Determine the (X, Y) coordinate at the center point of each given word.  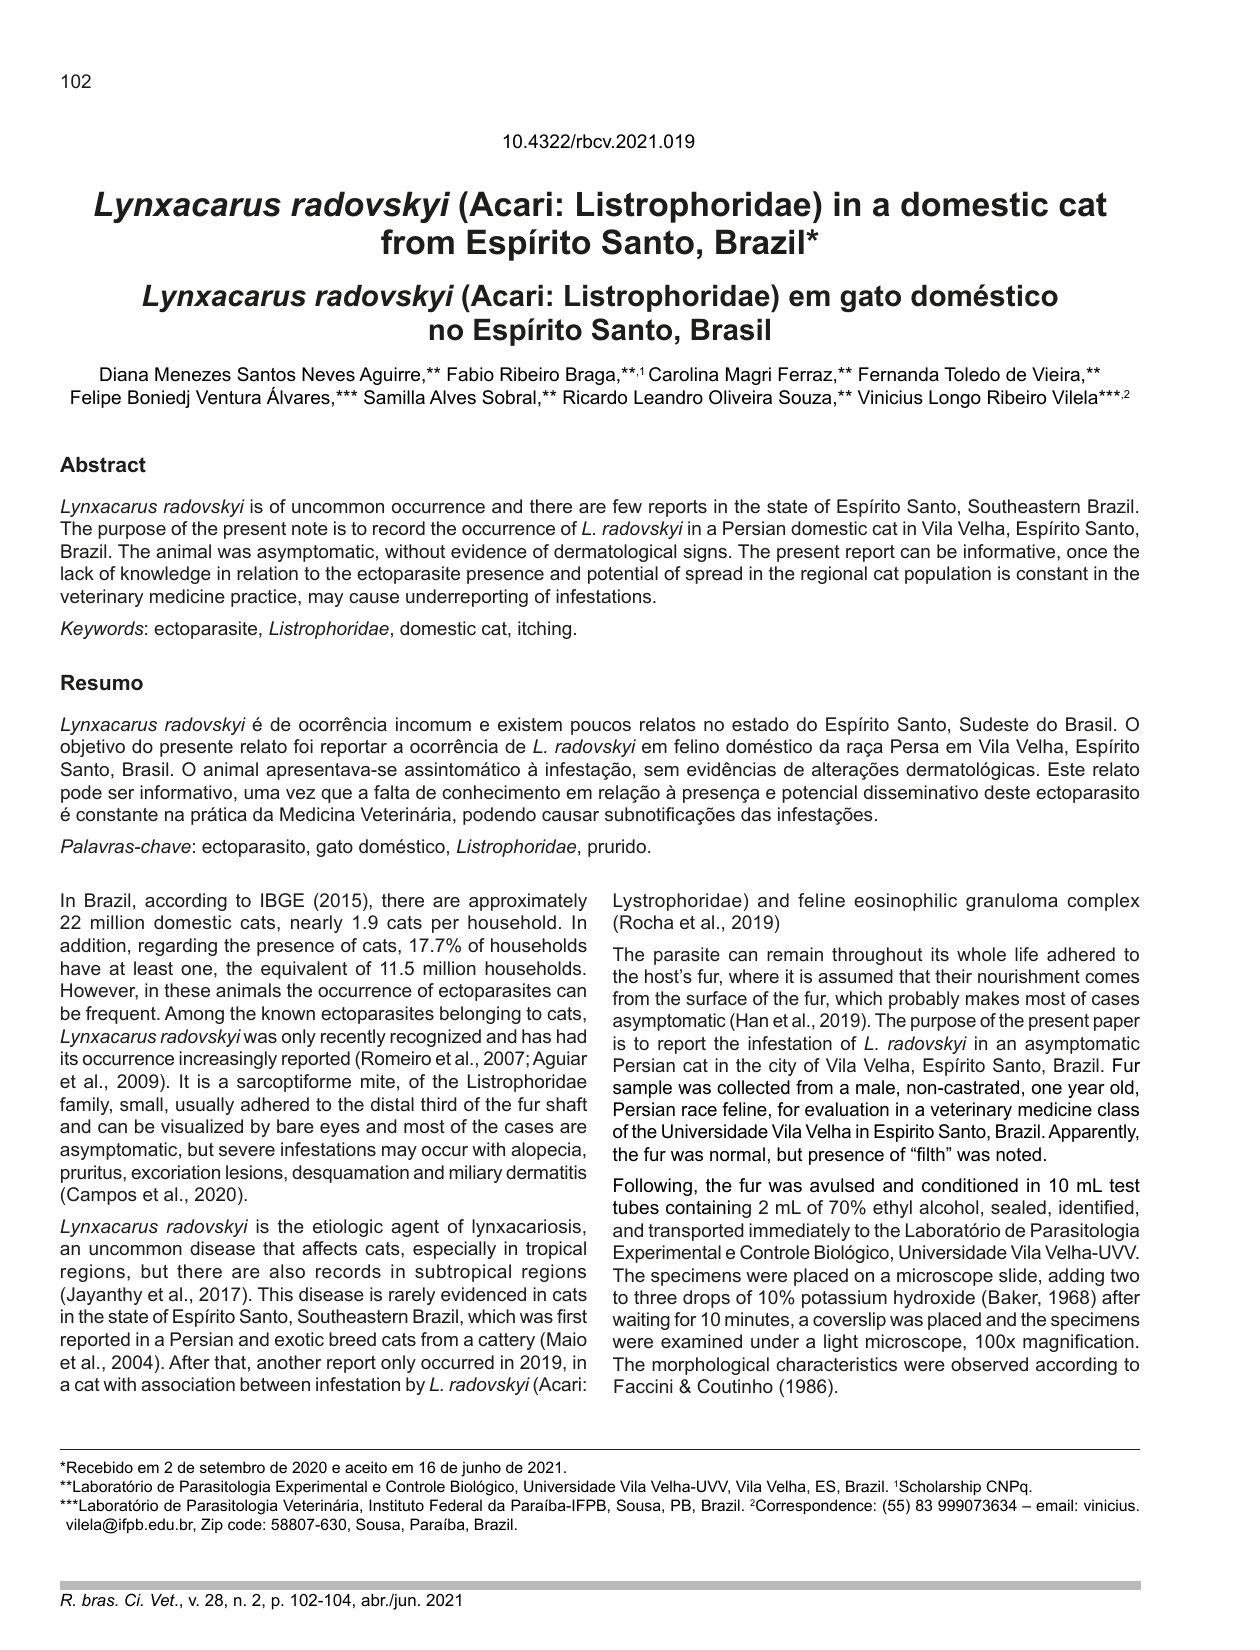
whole (981, 954)
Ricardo (595, 397)
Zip (212, 1525)
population (948, 575)
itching (544, 630)
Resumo (102, 683)
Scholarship (940, 1487)
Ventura (228, 397)
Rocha (646, 922)
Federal (456, 1505)
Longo (955, 399)
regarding (178, 947)
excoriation (175, 1172)
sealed (1018, 1207)
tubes (636, 1207)
